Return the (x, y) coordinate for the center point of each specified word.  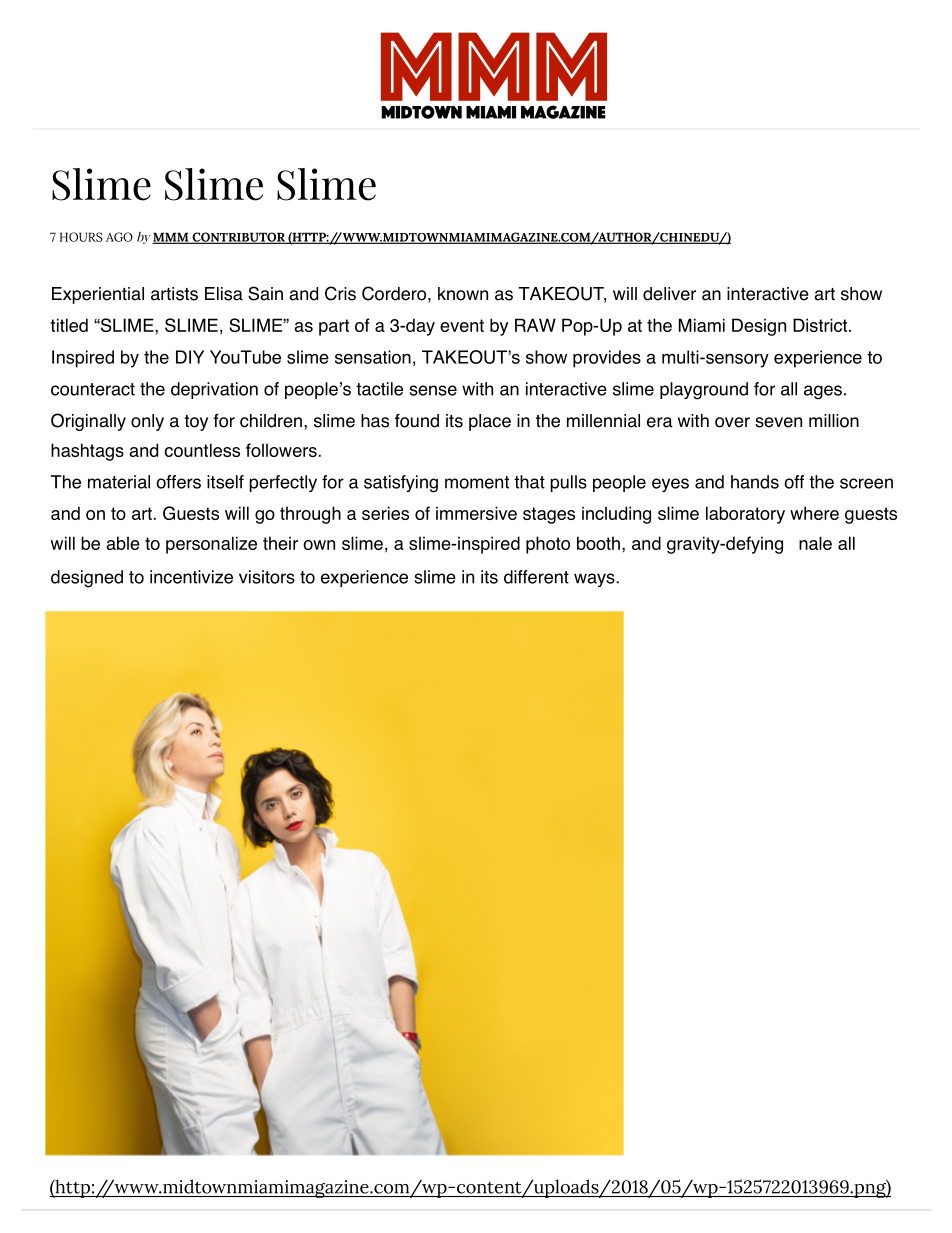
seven (778, 422)
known (463, 294)
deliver (669, 294)
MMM (171, 238)
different (536, 577)
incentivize (191, 577)
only (147, 422)
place (490, 422)
